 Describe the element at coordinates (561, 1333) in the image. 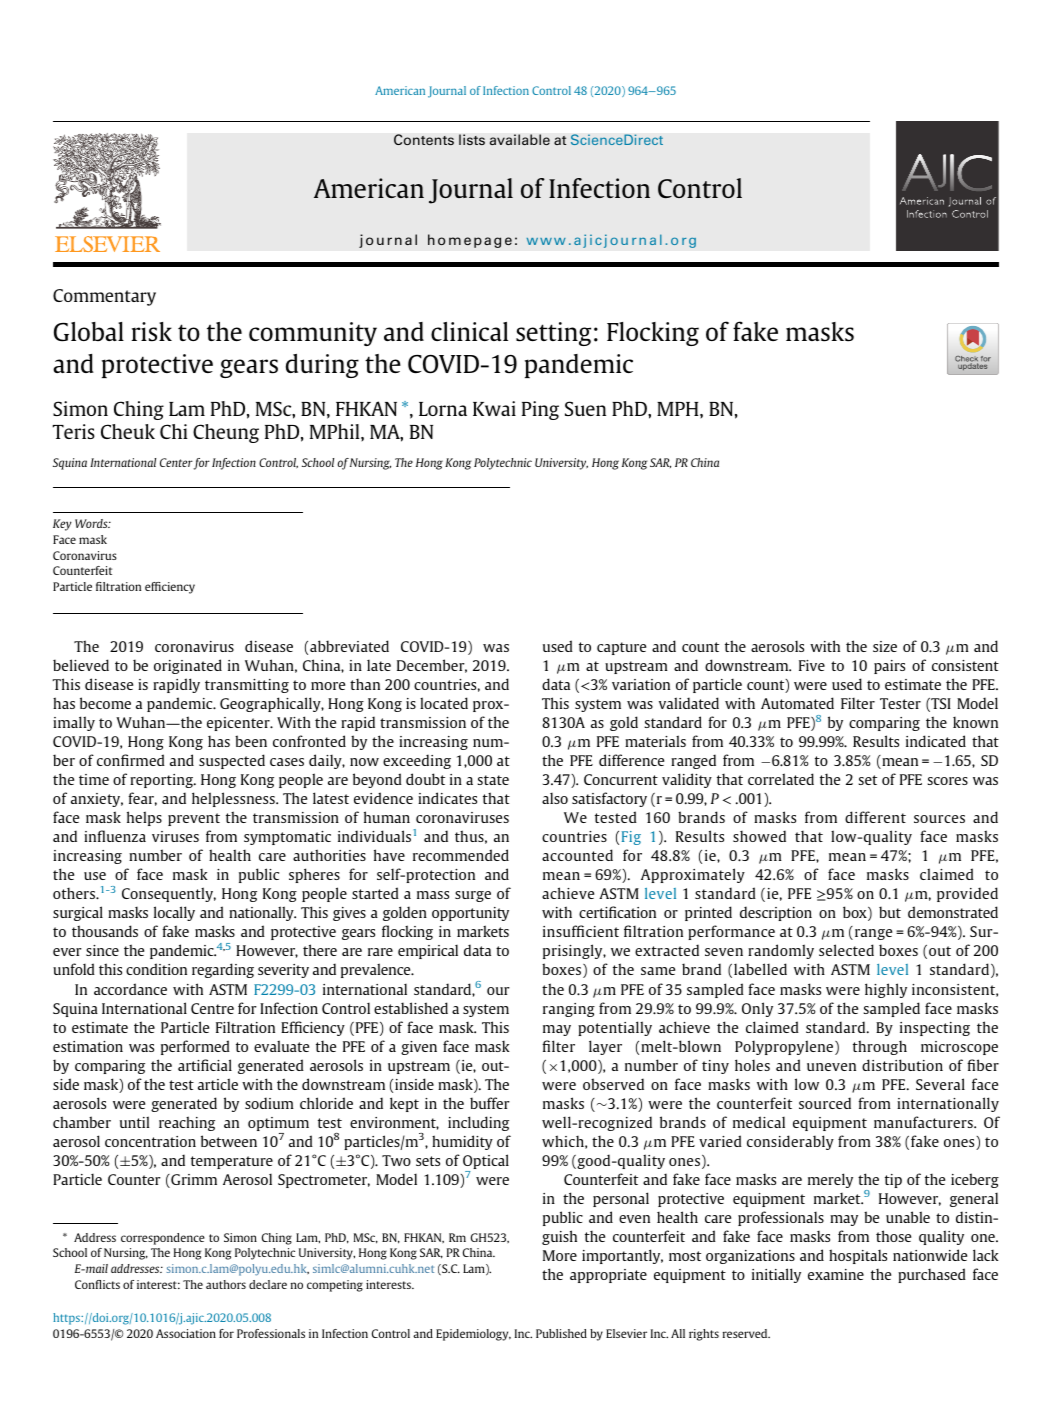

I see `Published` at that location.
